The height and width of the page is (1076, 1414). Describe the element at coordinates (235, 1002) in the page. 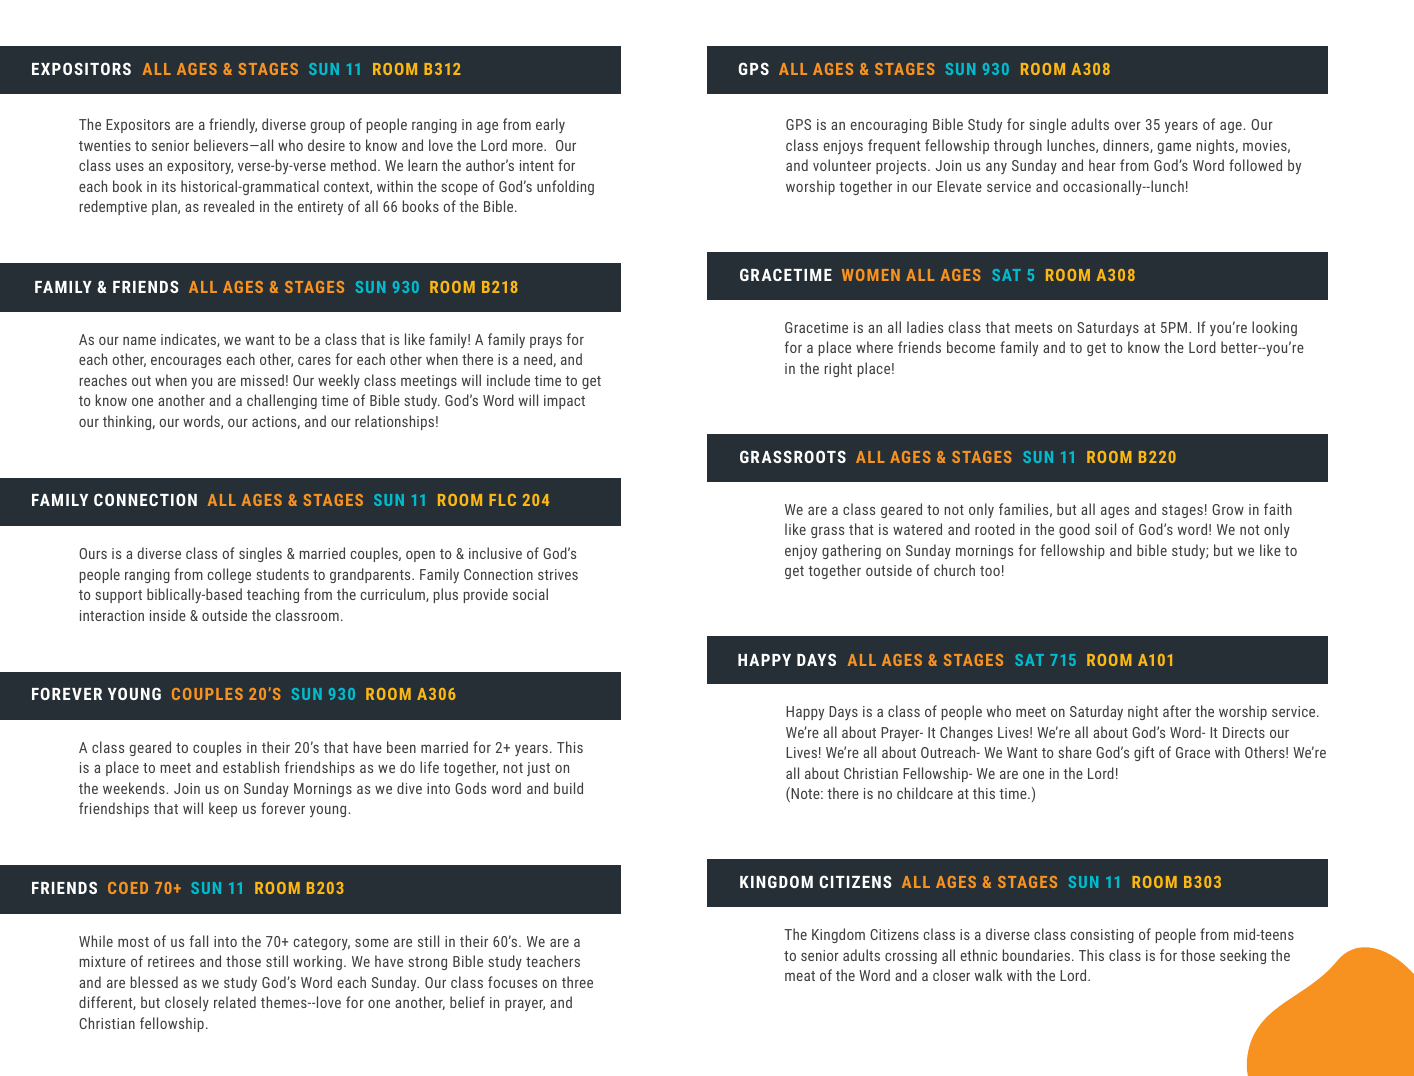

I see `related` at that location.
